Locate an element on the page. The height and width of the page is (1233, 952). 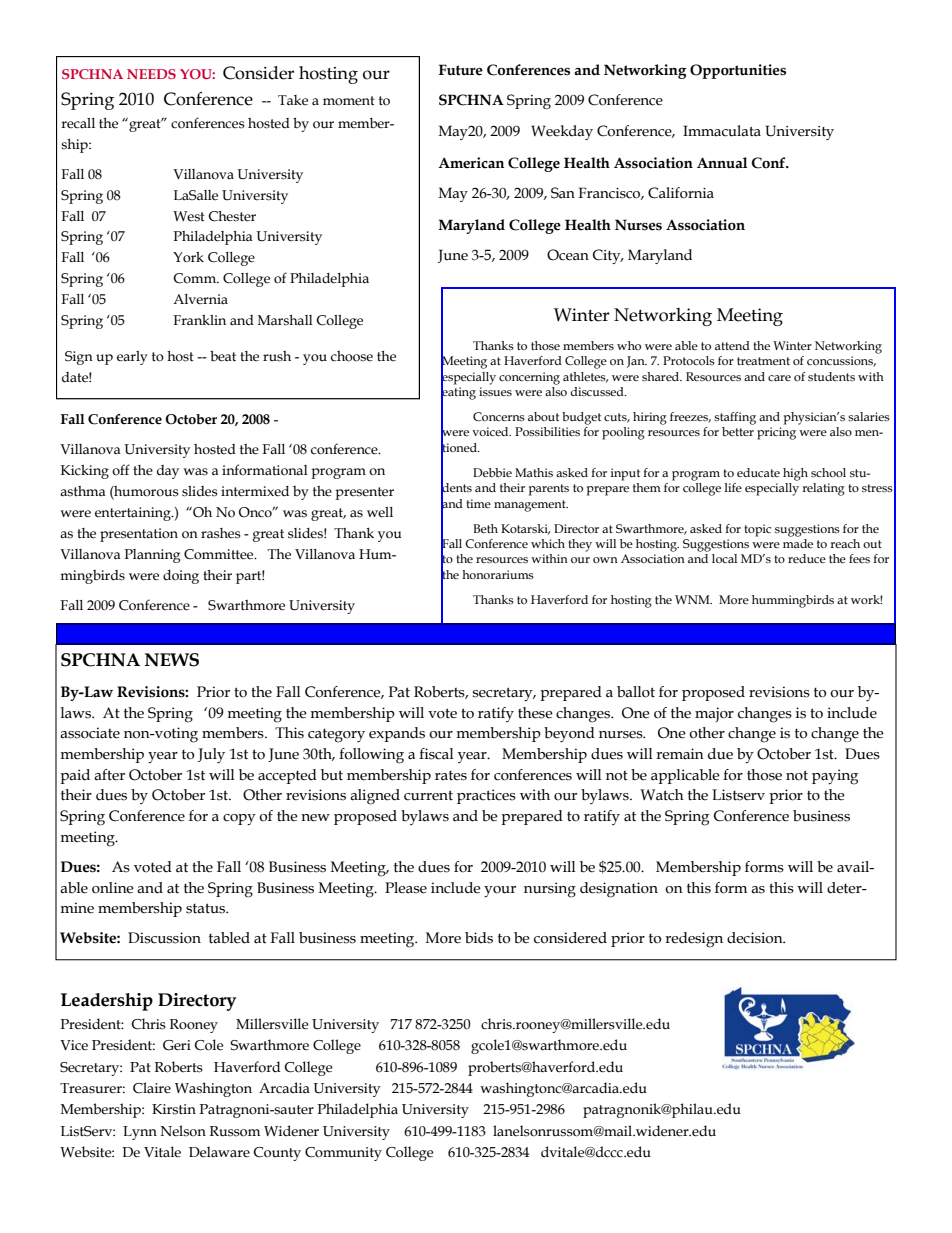
Kirstin is located at coordinates (174, 1109).
